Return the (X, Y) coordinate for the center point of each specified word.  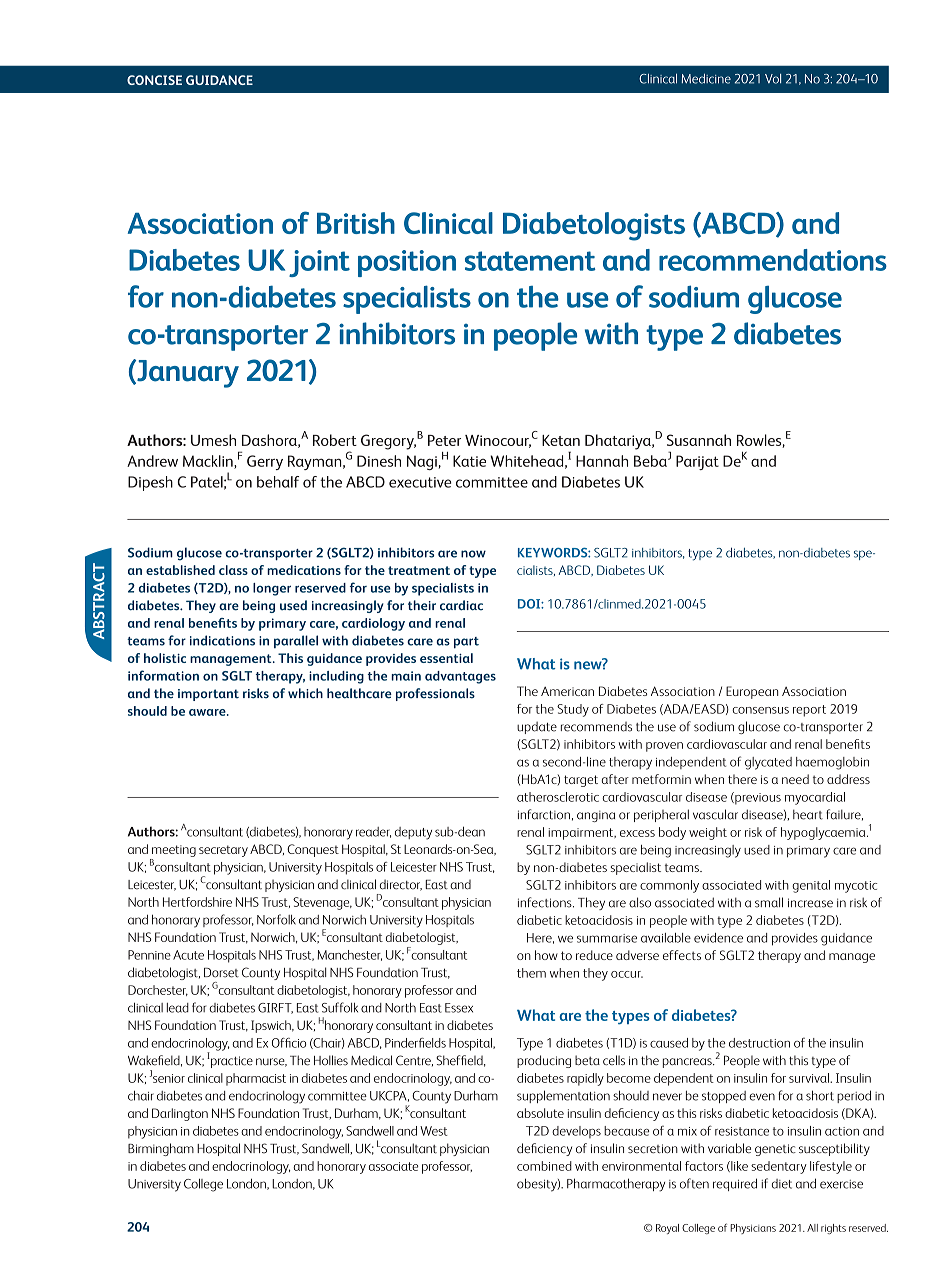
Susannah (699, 440)
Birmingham (161, 1149)
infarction (544, 814)
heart (808, 814)
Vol (773, 79)
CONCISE (154, 80)
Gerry (265, 462)
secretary (223, 851)
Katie (469, 461)
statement (530, 261)
